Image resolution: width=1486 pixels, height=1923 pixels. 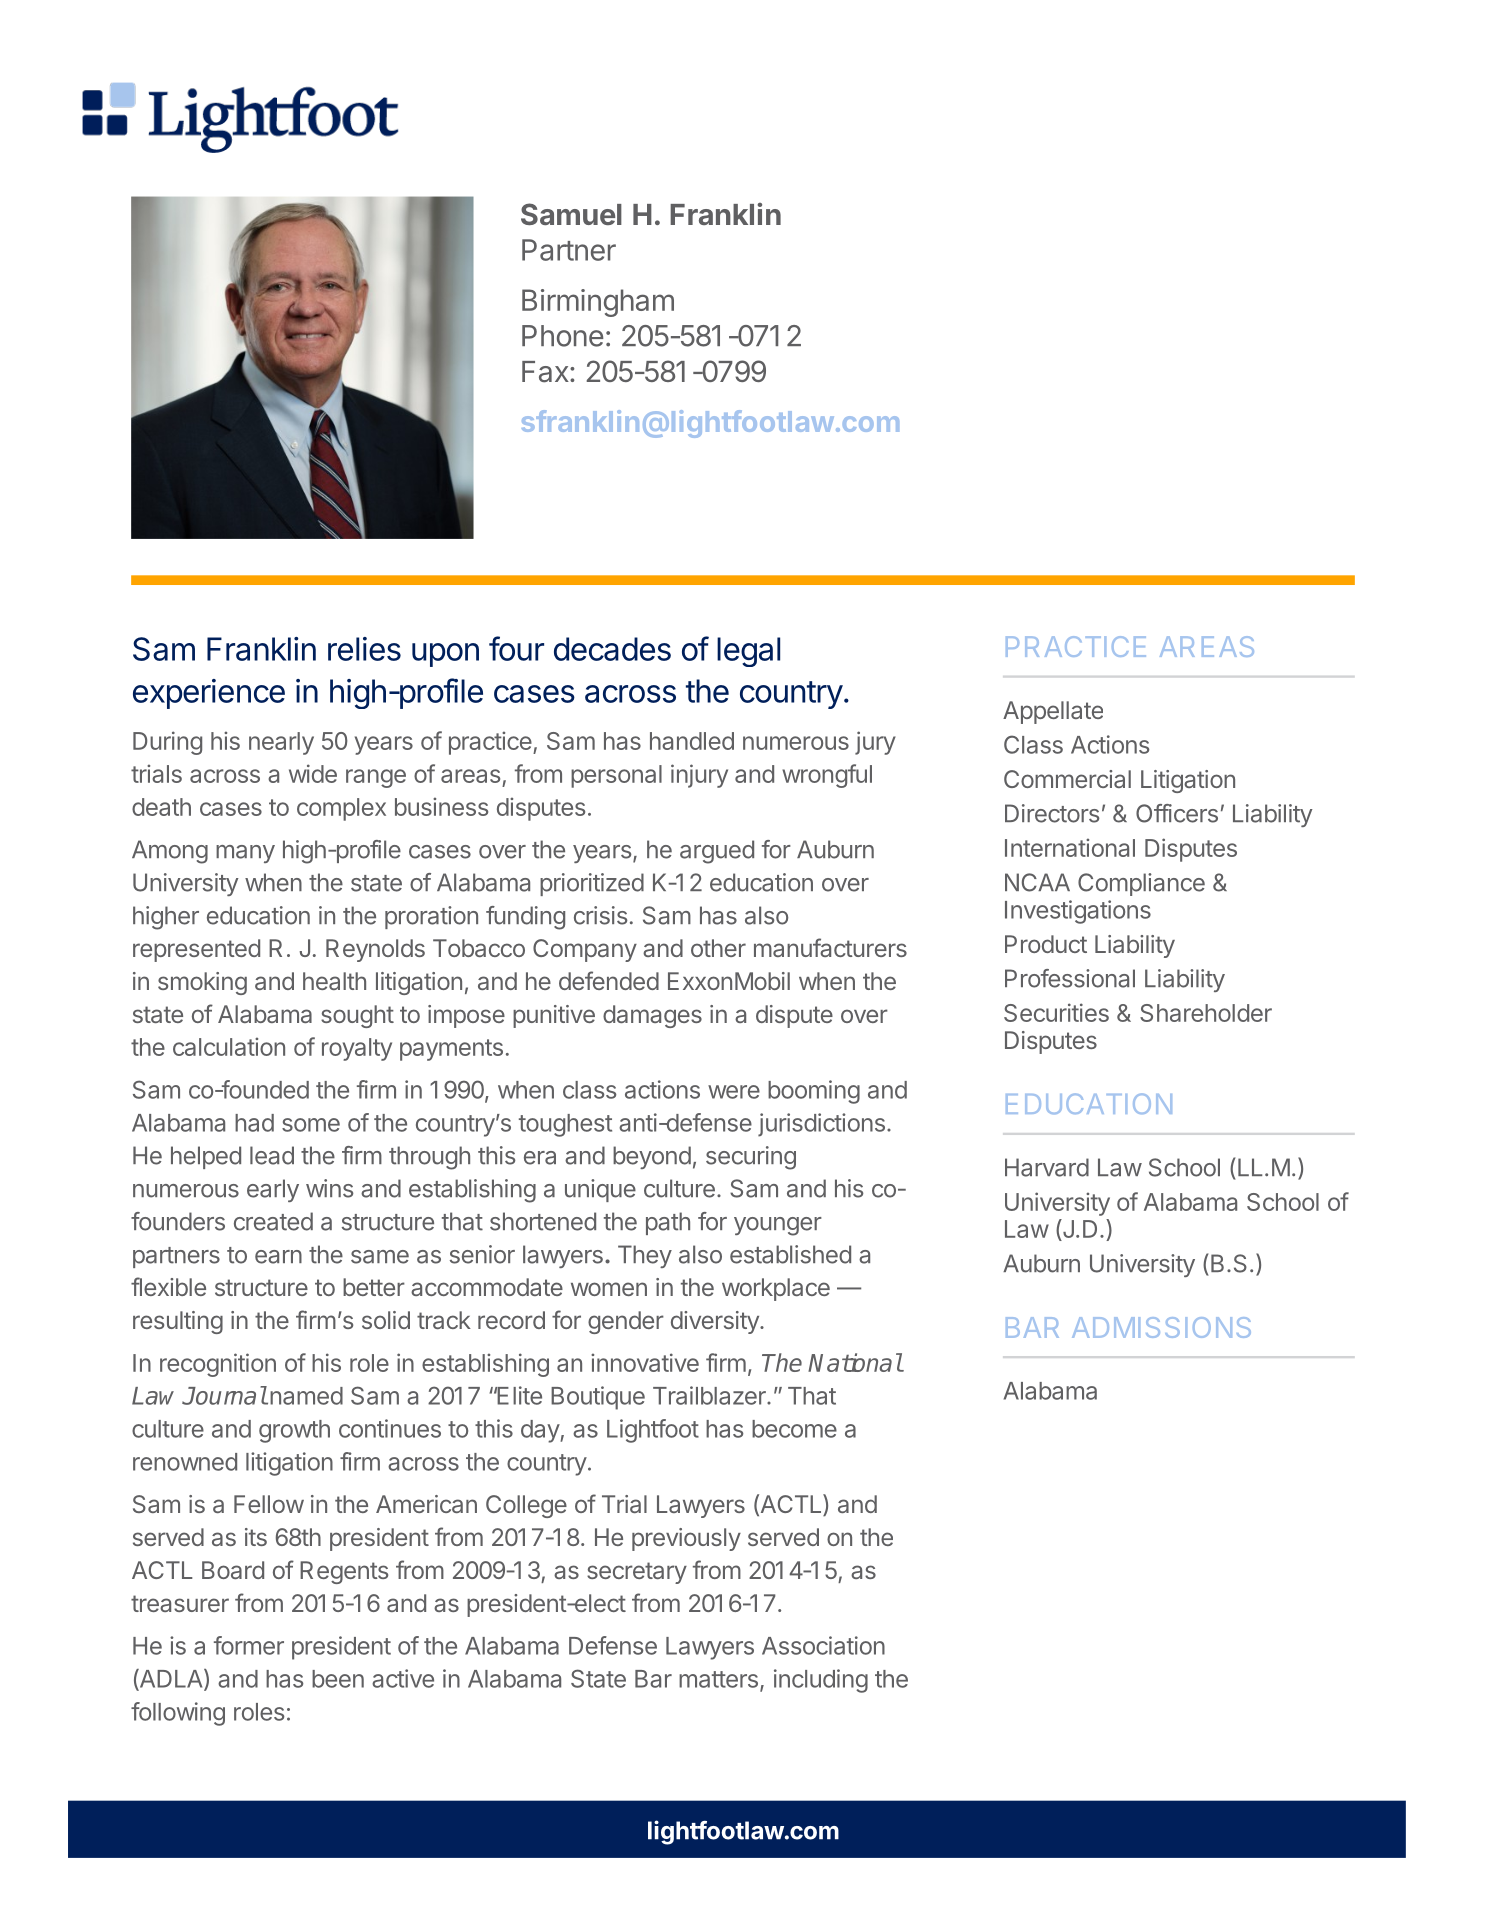 I want to click on other, so click(x=718, y=948).
